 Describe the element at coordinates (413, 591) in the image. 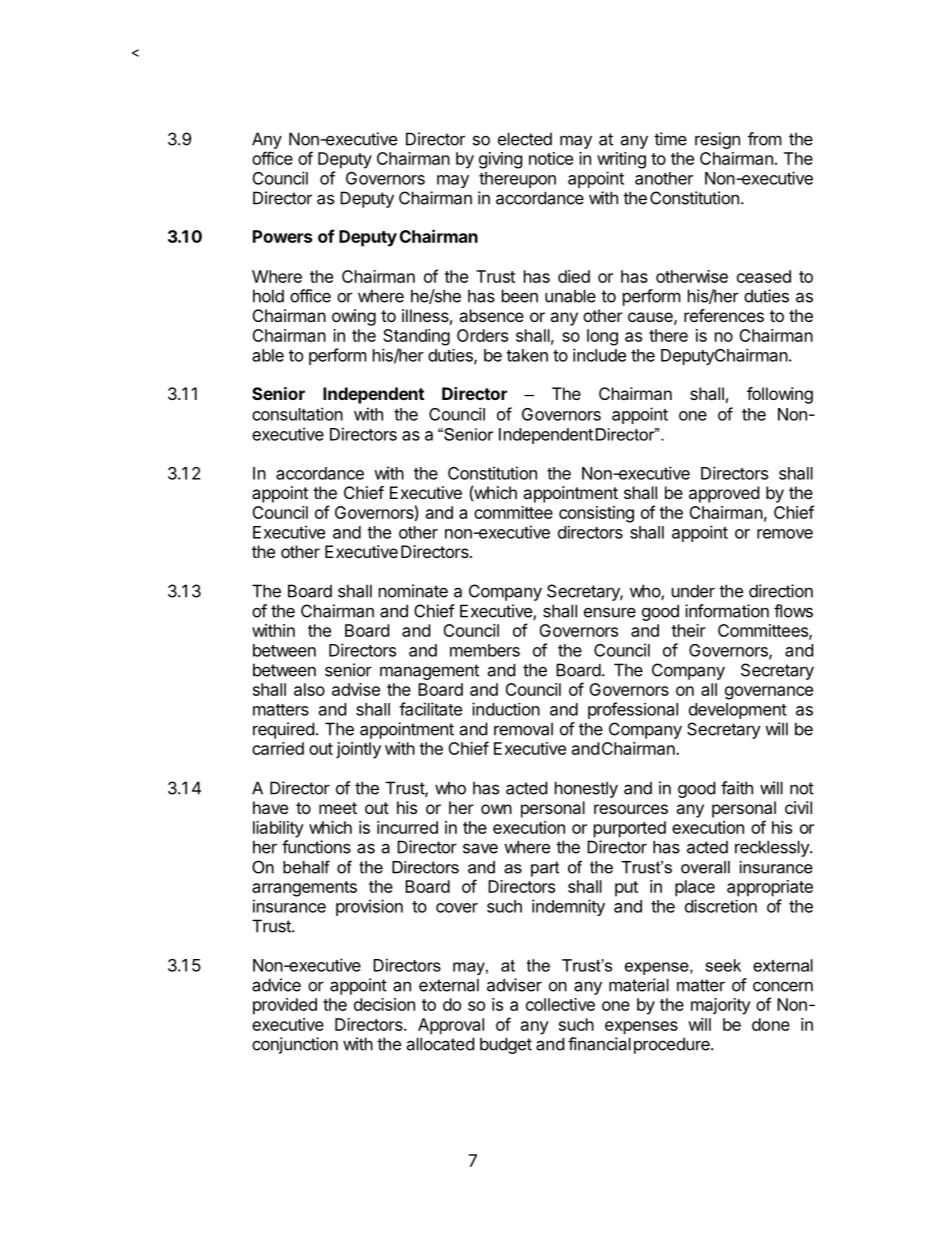

I see `nominate` at that location.
